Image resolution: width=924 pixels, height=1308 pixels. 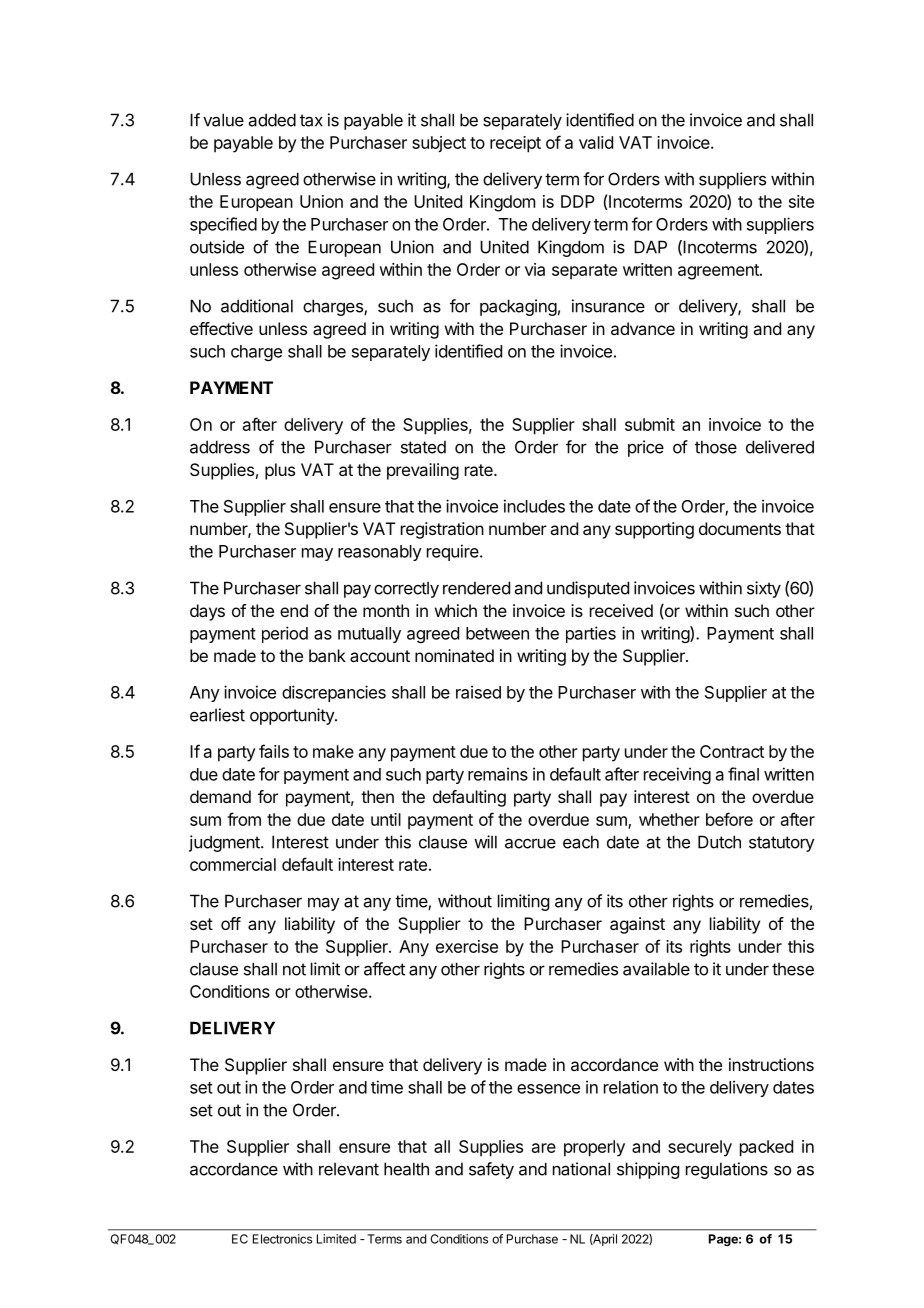 What do you see at coordinates (801, 201) in the image?
I see `site` at bounding box center [801, 201].
